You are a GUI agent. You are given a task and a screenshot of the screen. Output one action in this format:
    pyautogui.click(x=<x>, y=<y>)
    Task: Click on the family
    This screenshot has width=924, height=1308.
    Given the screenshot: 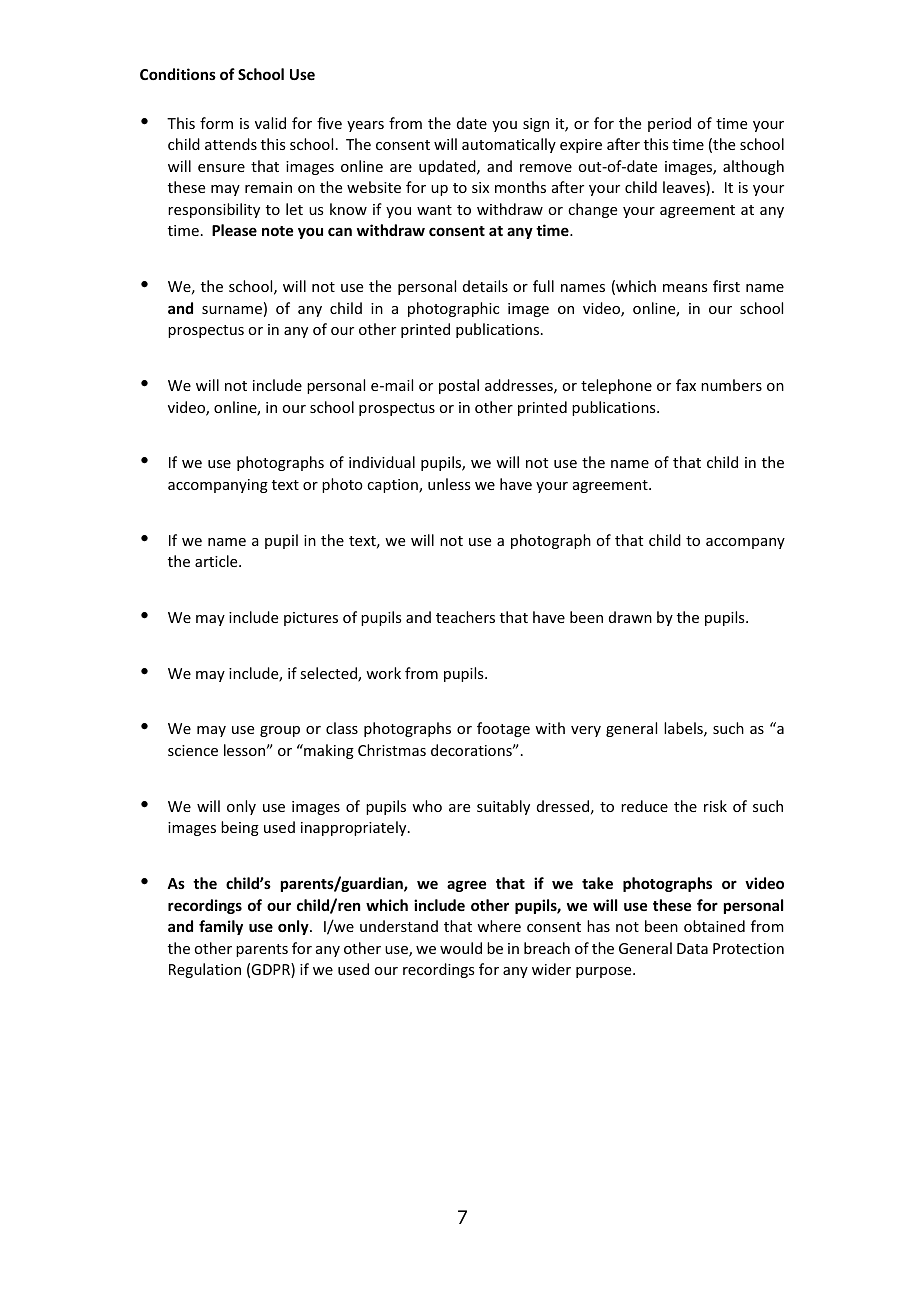 What is the action you would take?
    pyautogui.click(x=221, y=927)
